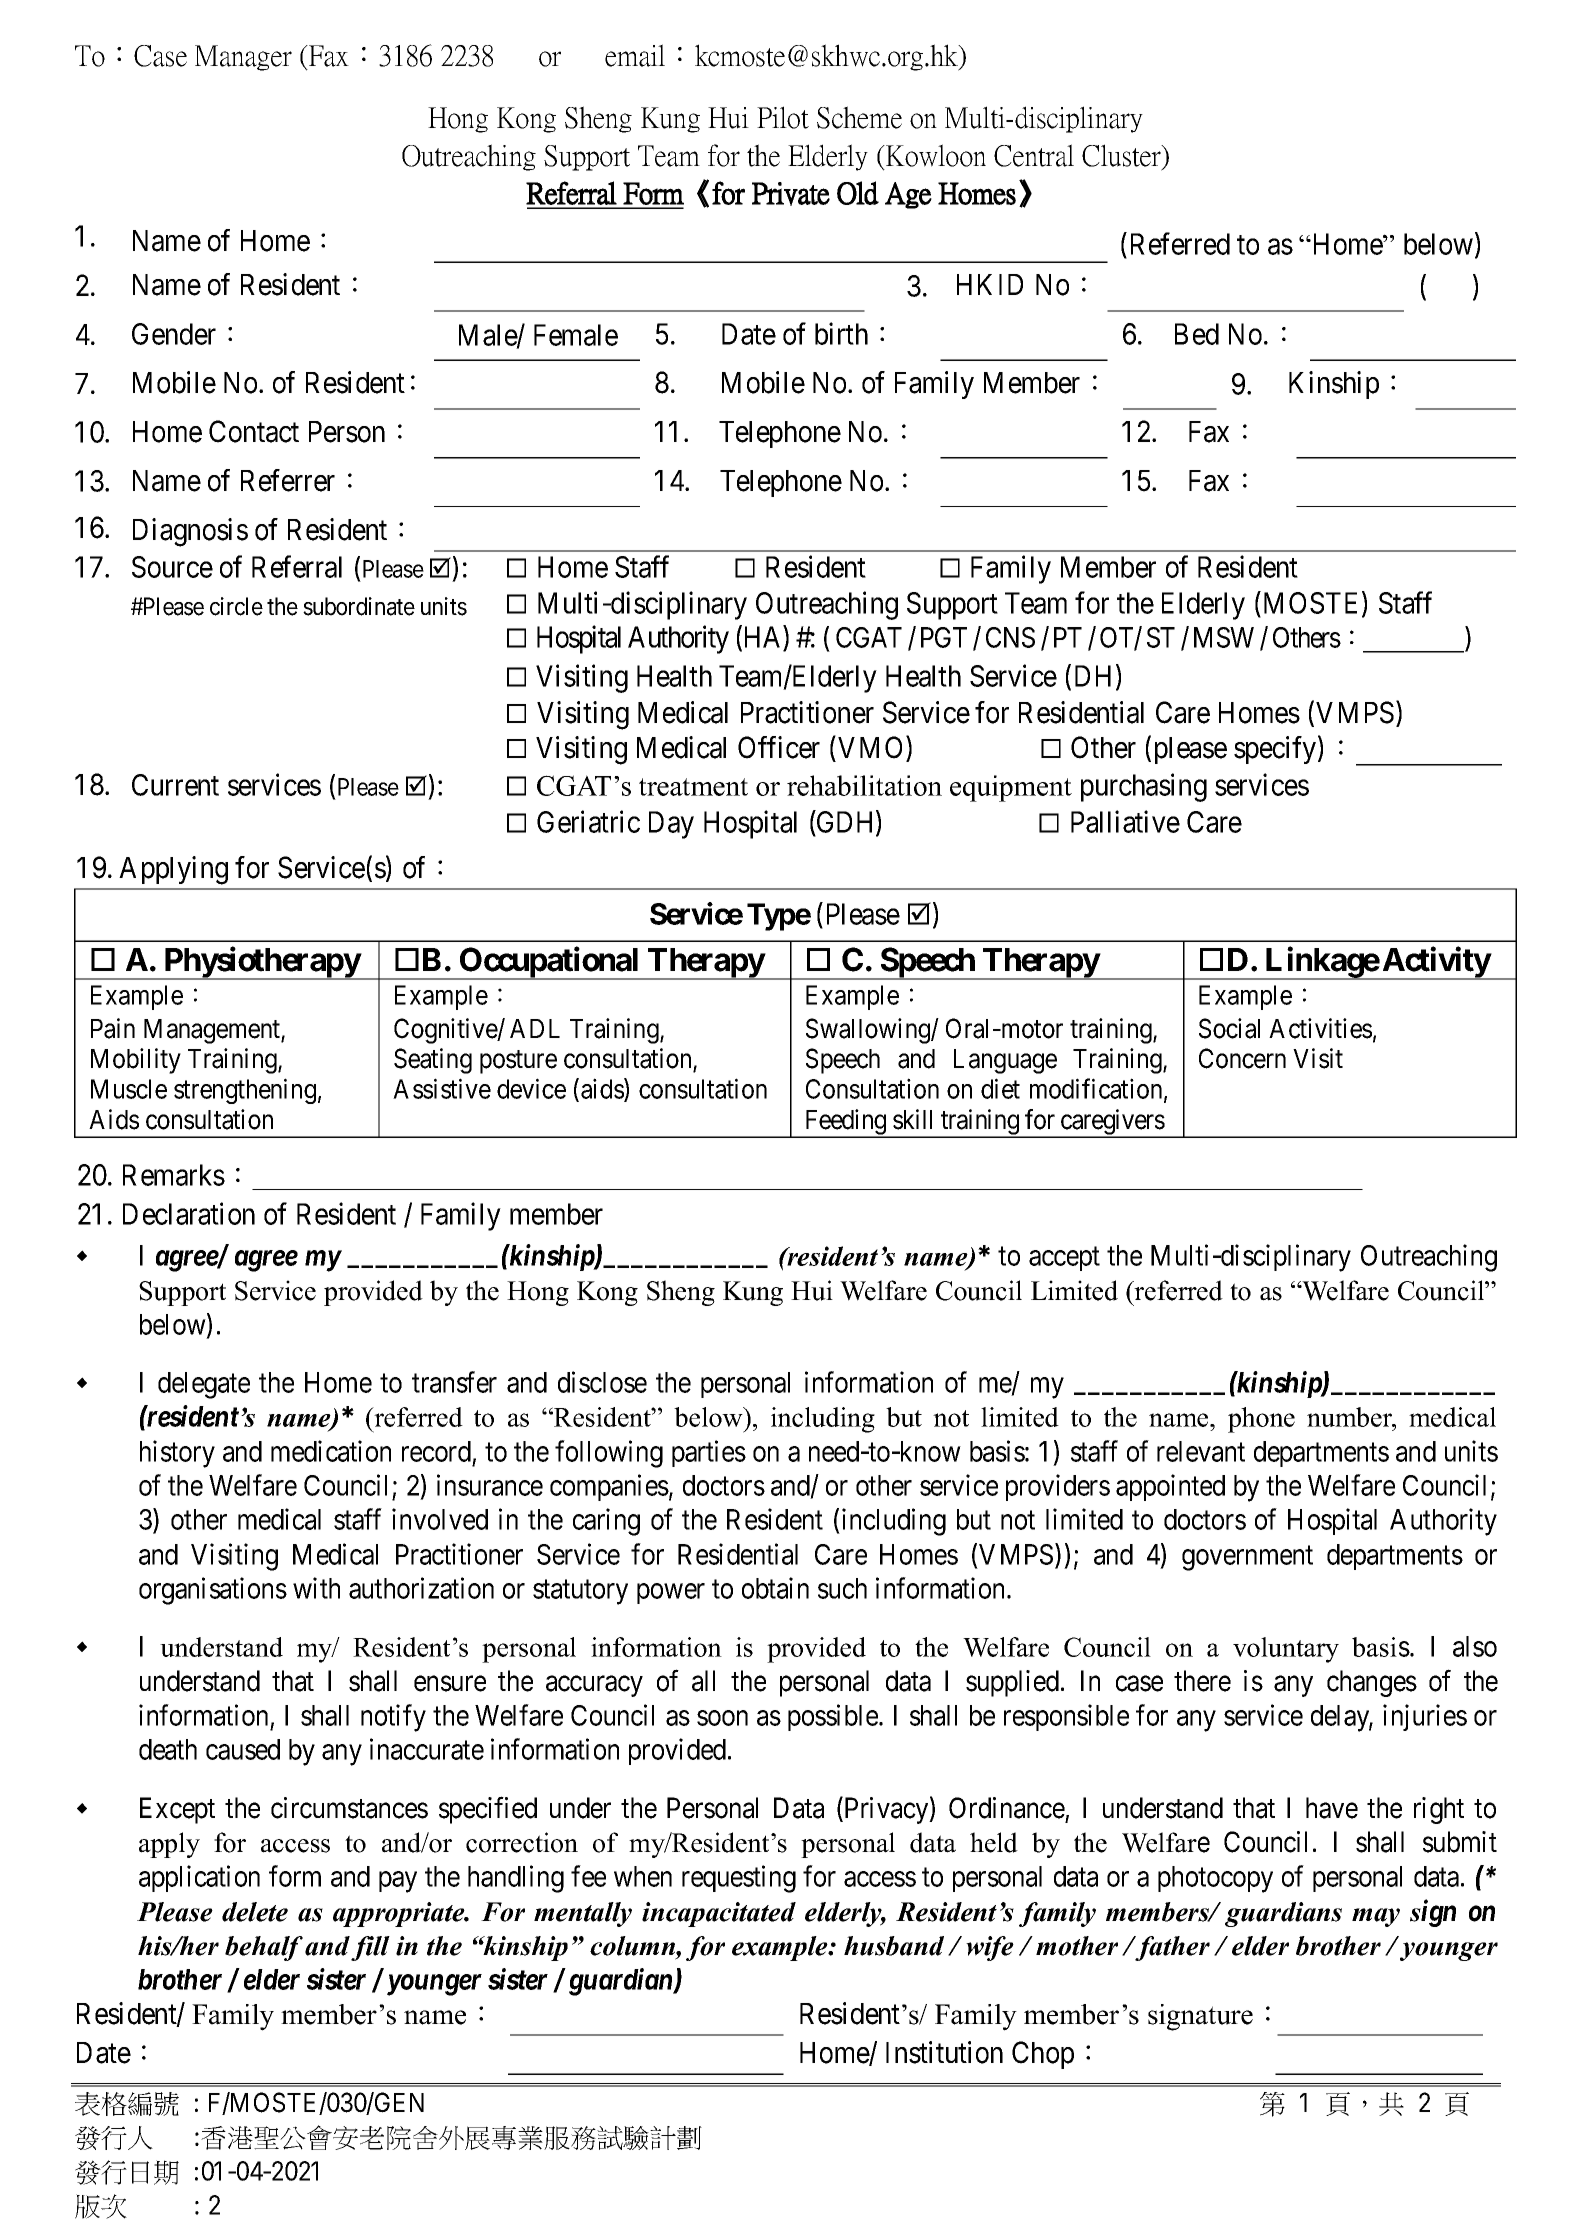 The width and height of the screenshot is (1572, 2224). What do you see at coordinates (243, 58) in the screenshot?
I see `Manager` at bounding box center [243, 58].
